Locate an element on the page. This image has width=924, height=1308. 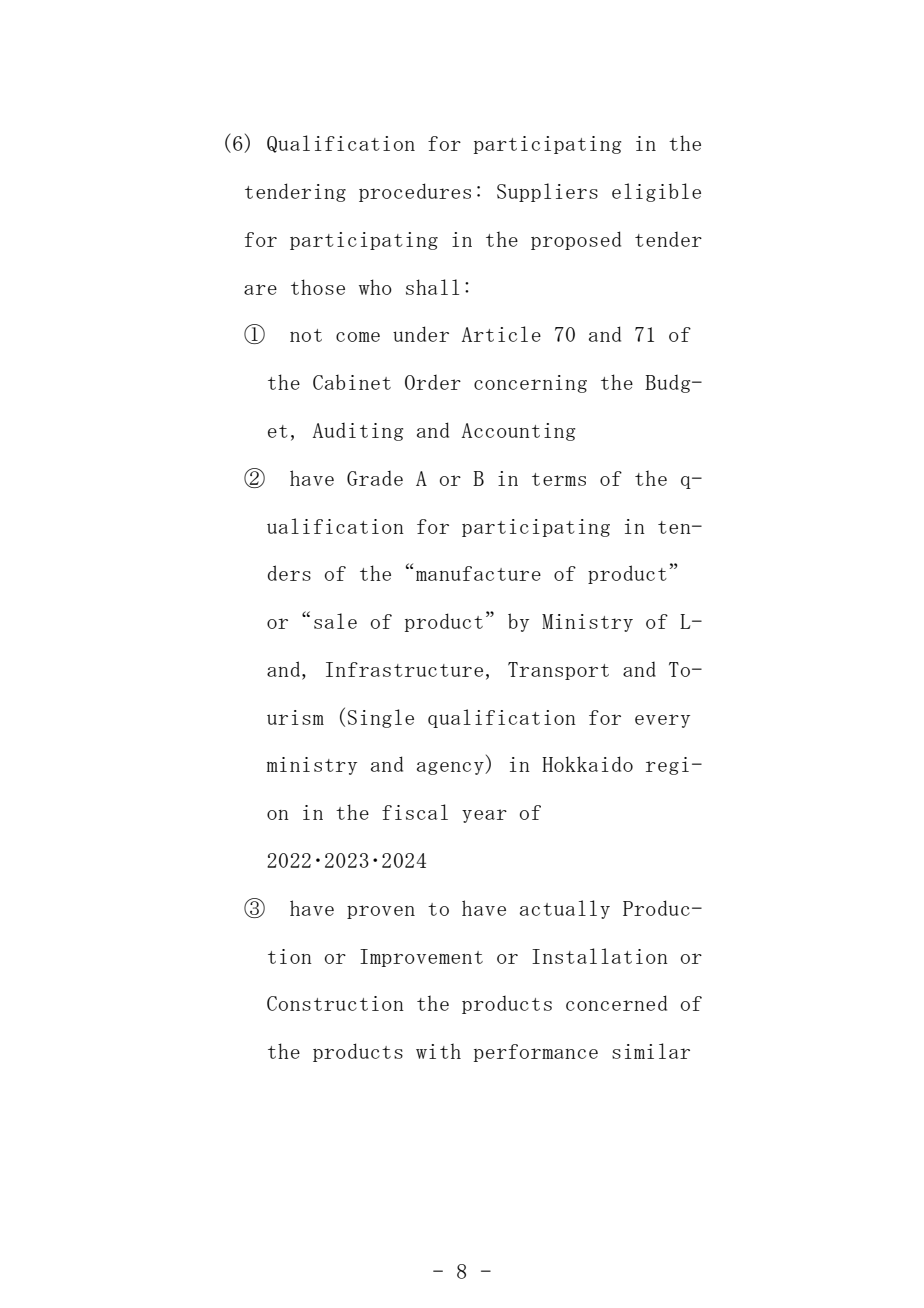
procedures is located at coordinates (415, 192).
